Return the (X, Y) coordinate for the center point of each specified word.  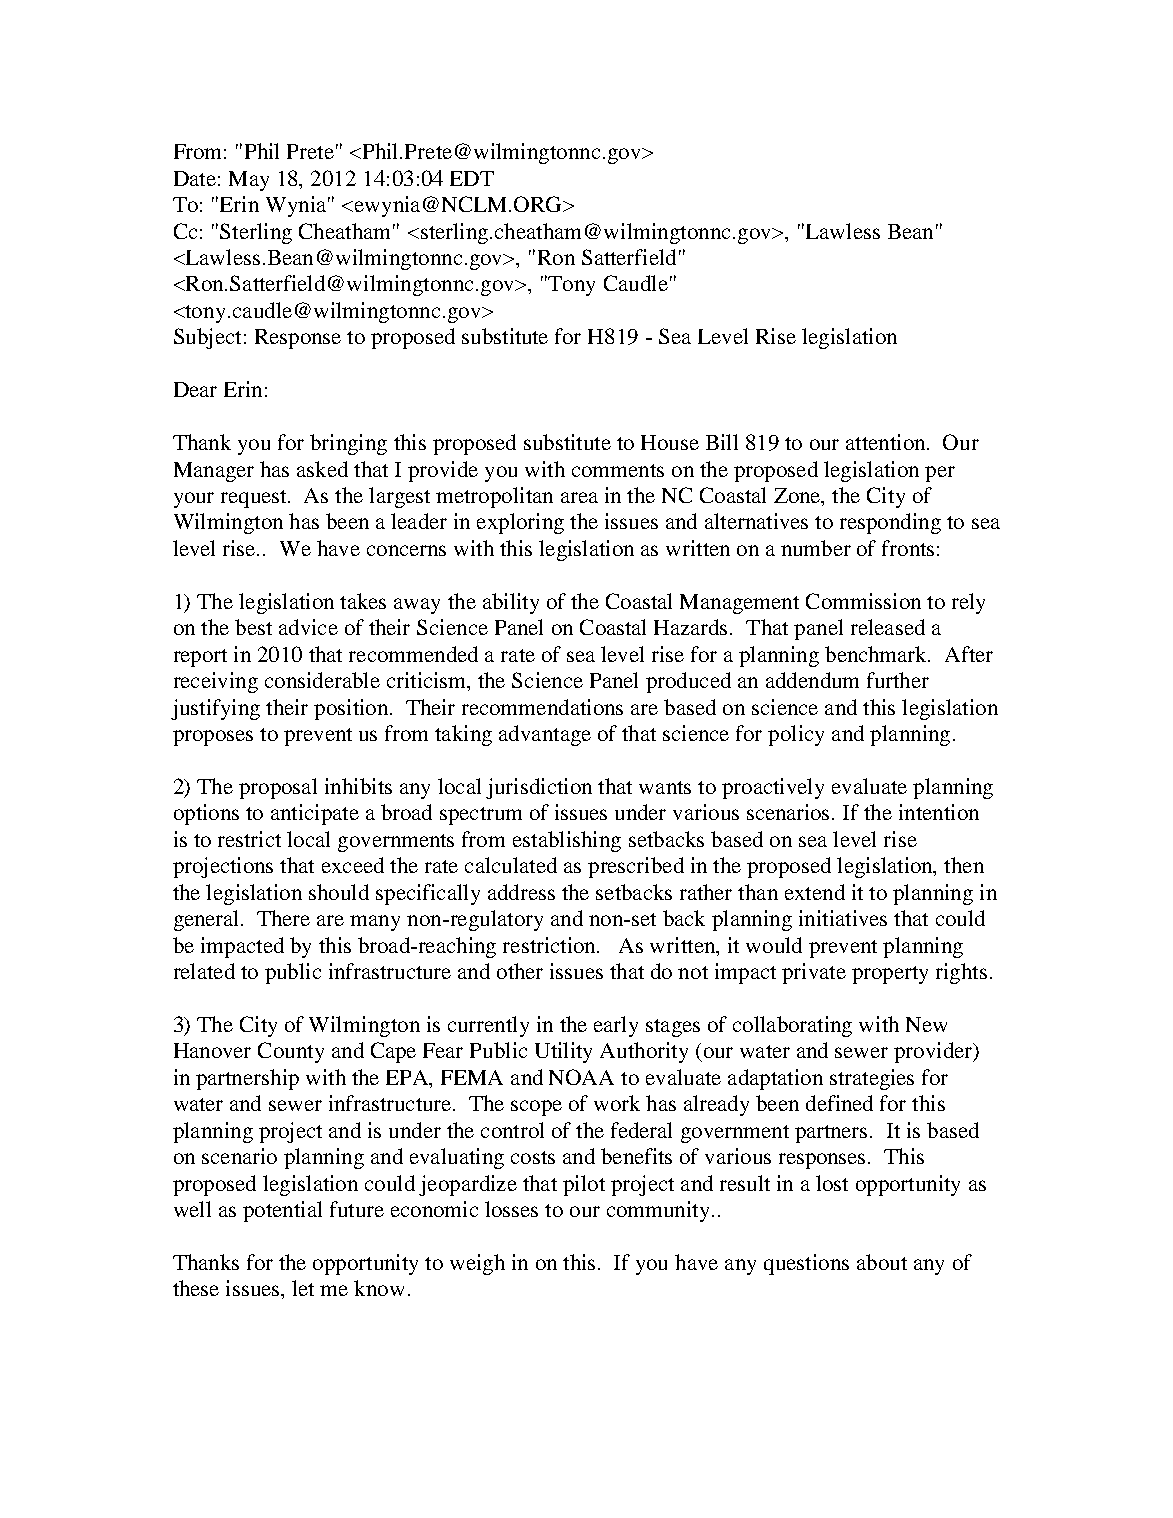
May (249, 181)
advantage (545, 735)
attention (887, 442)
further (898, 680)
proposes (213, 738)
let (303, 1288)
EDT (472, 178)
